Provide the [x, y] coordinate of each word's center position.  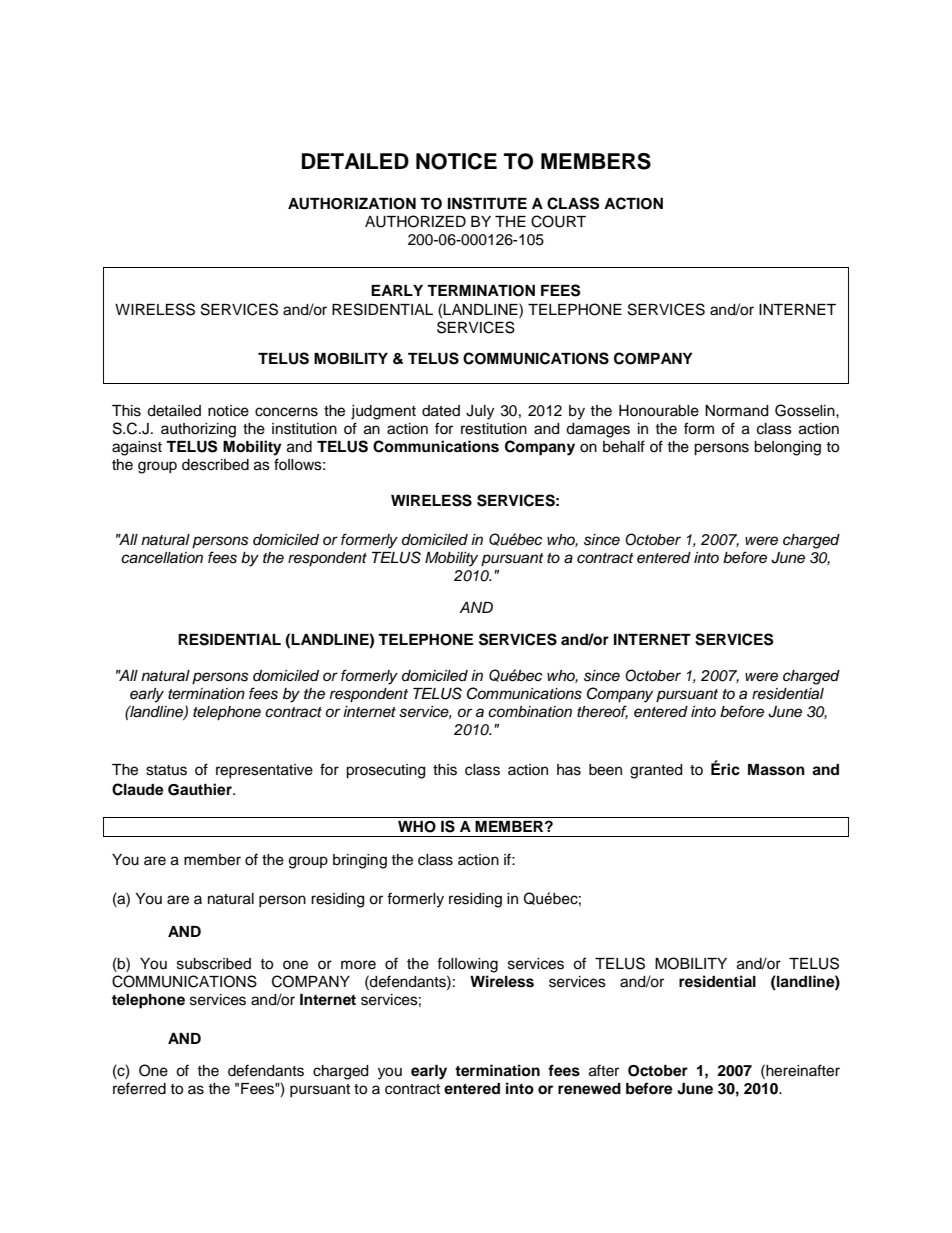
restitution [494, 429]
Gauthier [201, 789]
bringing [360, 861]
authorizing [198, 430]
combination [530, 712]
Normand [736, 411]
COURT [558, 221]
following [467, 965]
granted [656, 771]
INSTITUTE [487, 203]
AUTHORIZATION [352, 204]
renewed [589, 1089]
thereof [602, 712]
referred [139, 1088]
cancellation [162, 558]
